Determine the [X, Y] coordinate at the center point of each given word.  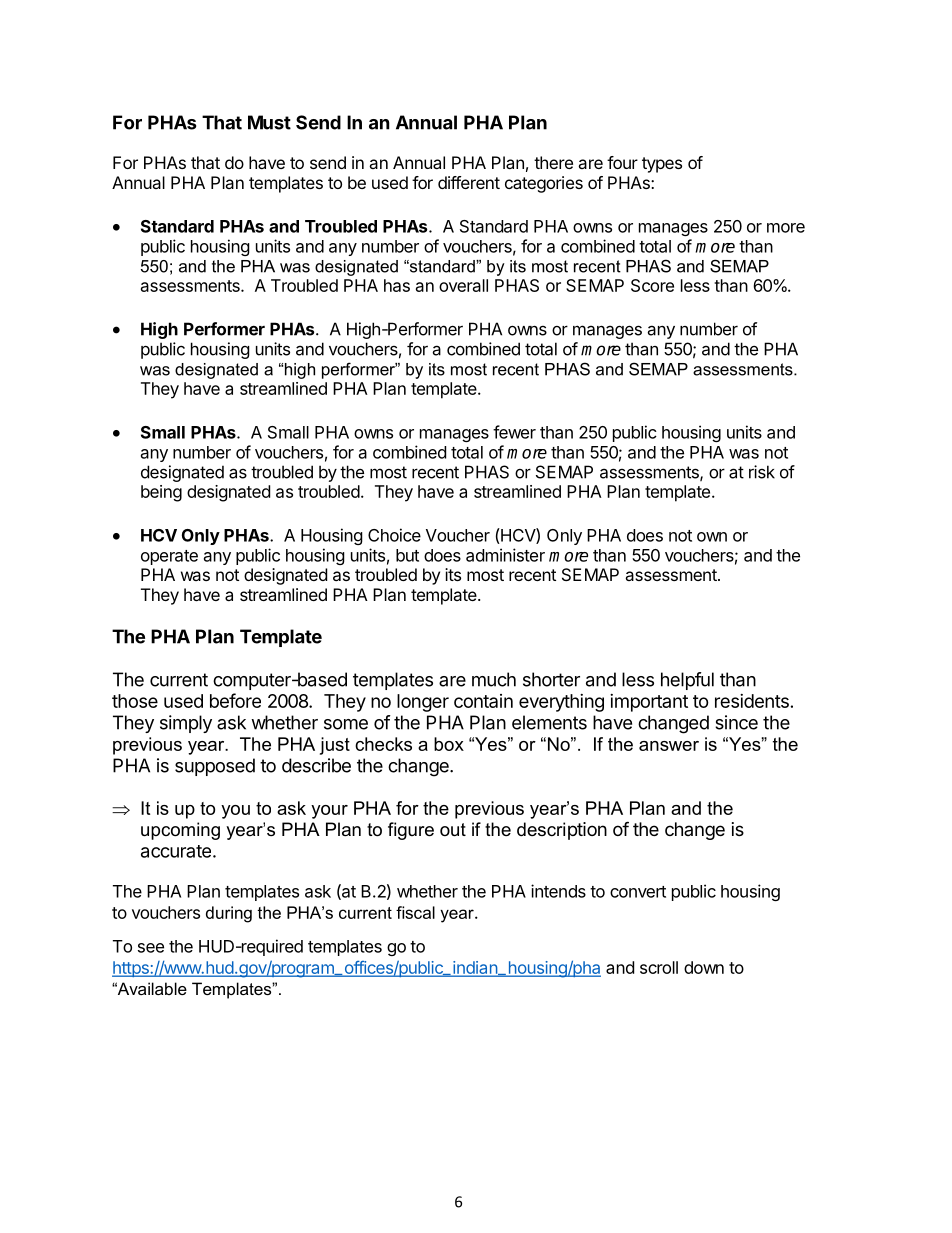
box [449, 744]
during [229, 914]
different [469, 182]
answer [669, 746]
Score [652, 285]
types [662, 165]
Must [269, 122]
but [407, 555]
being [161, 493]
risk [762, 472]
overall [463, 285]
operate [169, 557]
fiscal [415, 912]
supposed [215, 767]
